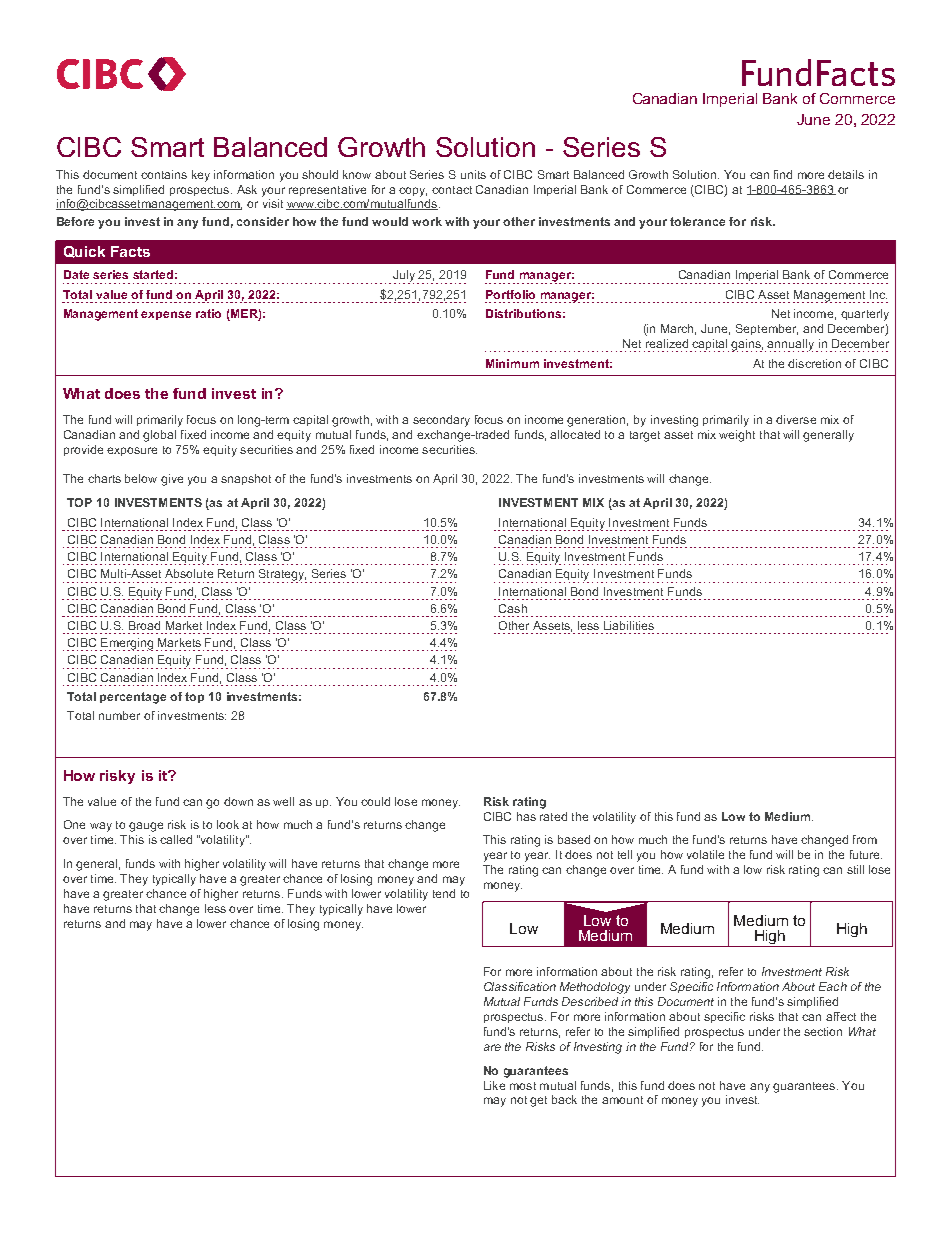  Describe the element at coordinates (494, 1085) in the page. I see `Like` at that location.
